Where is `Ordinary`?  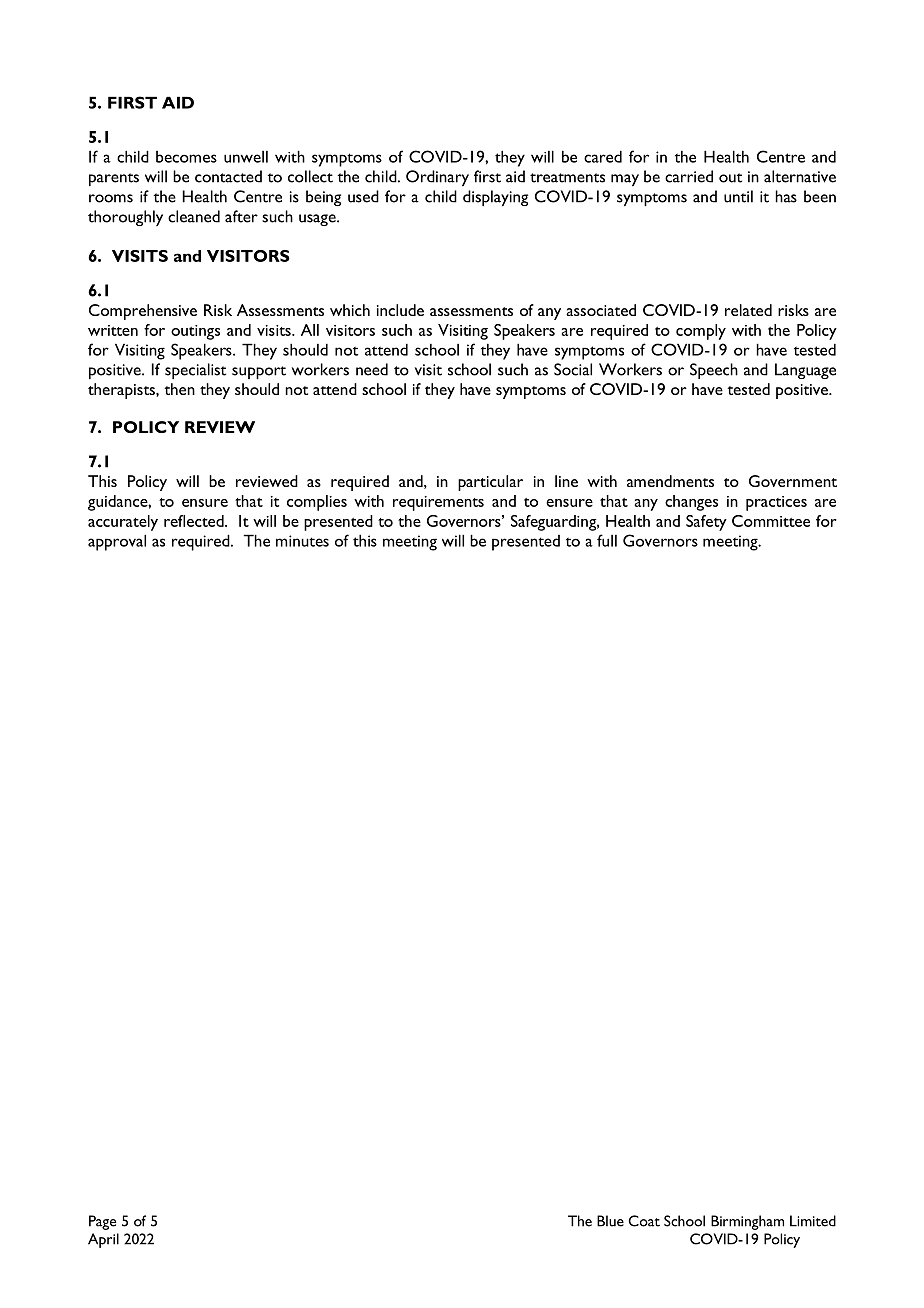 Ordinary is located at coordinates (437, 178).
